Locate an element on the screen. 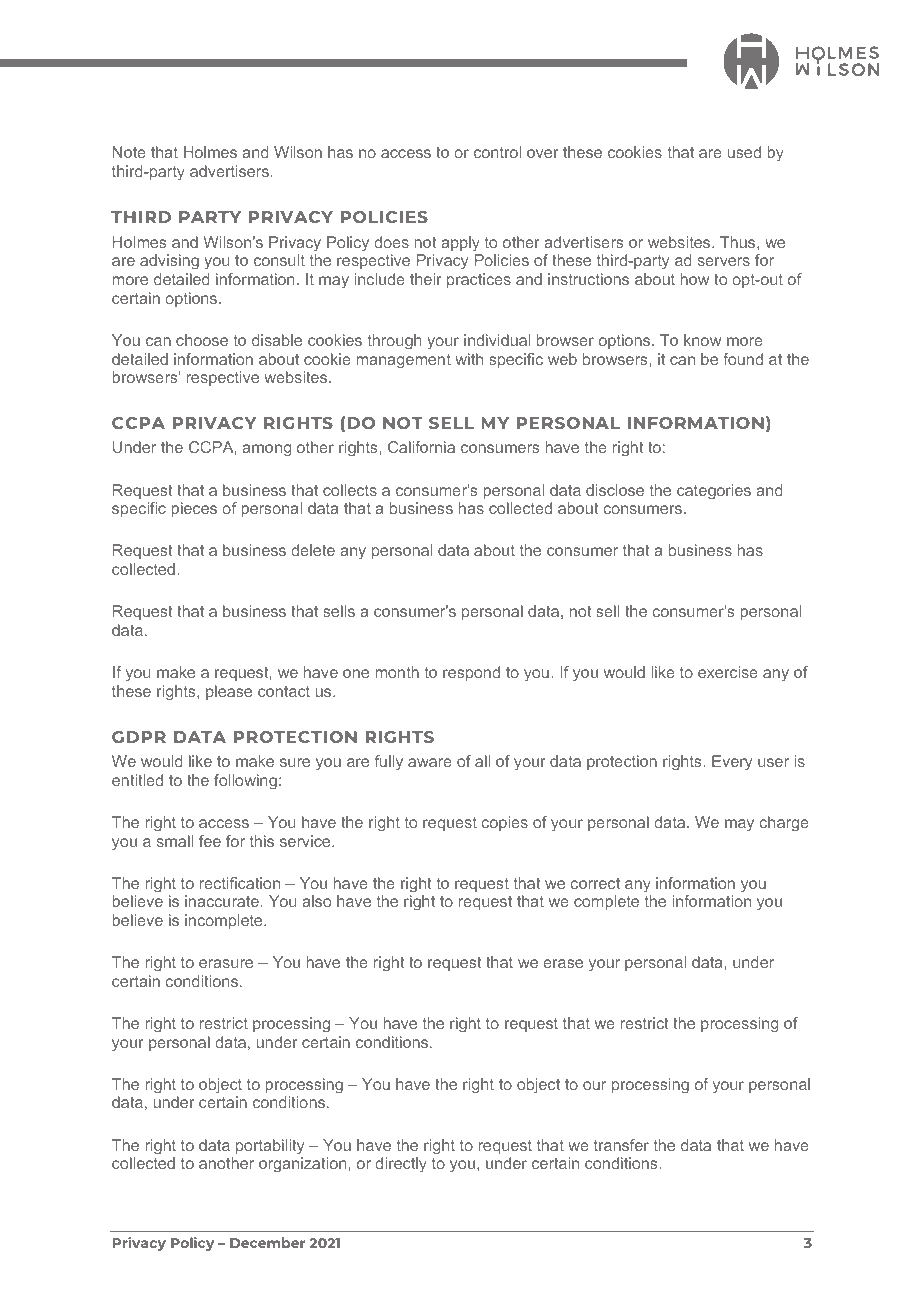  Note is located at coordinates (129, 152).
